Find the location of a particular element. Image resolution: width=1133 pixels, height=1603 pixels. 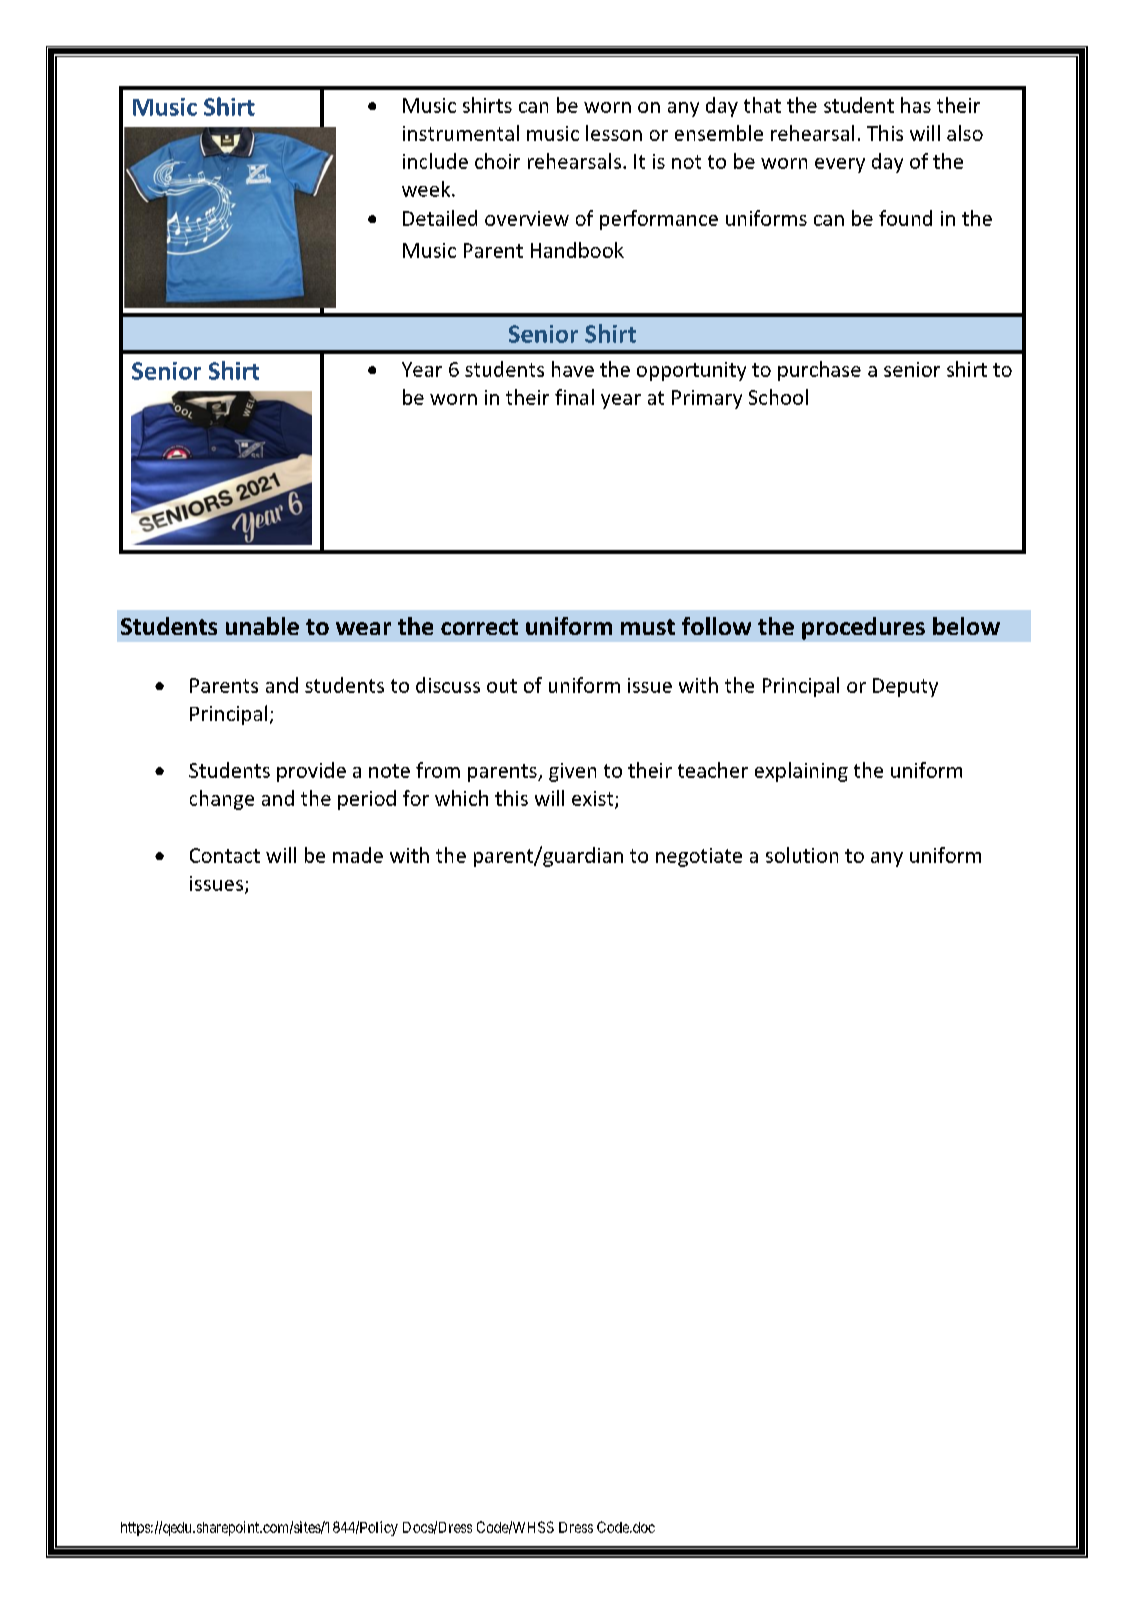

made is located at coordinates (358, 855).
